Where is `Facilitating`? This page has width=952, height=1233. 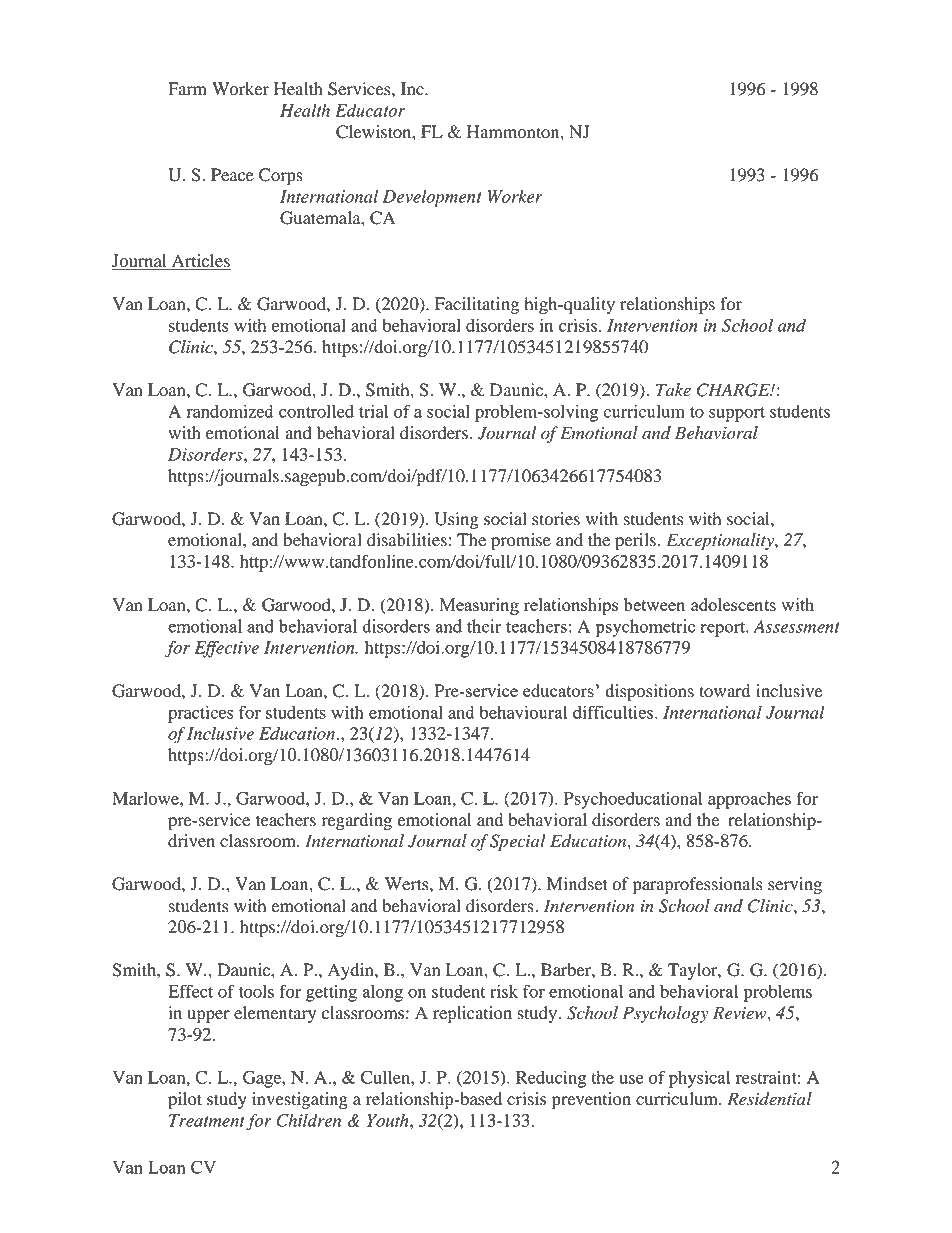
Facilitating is located at coordinates (477, 305).
